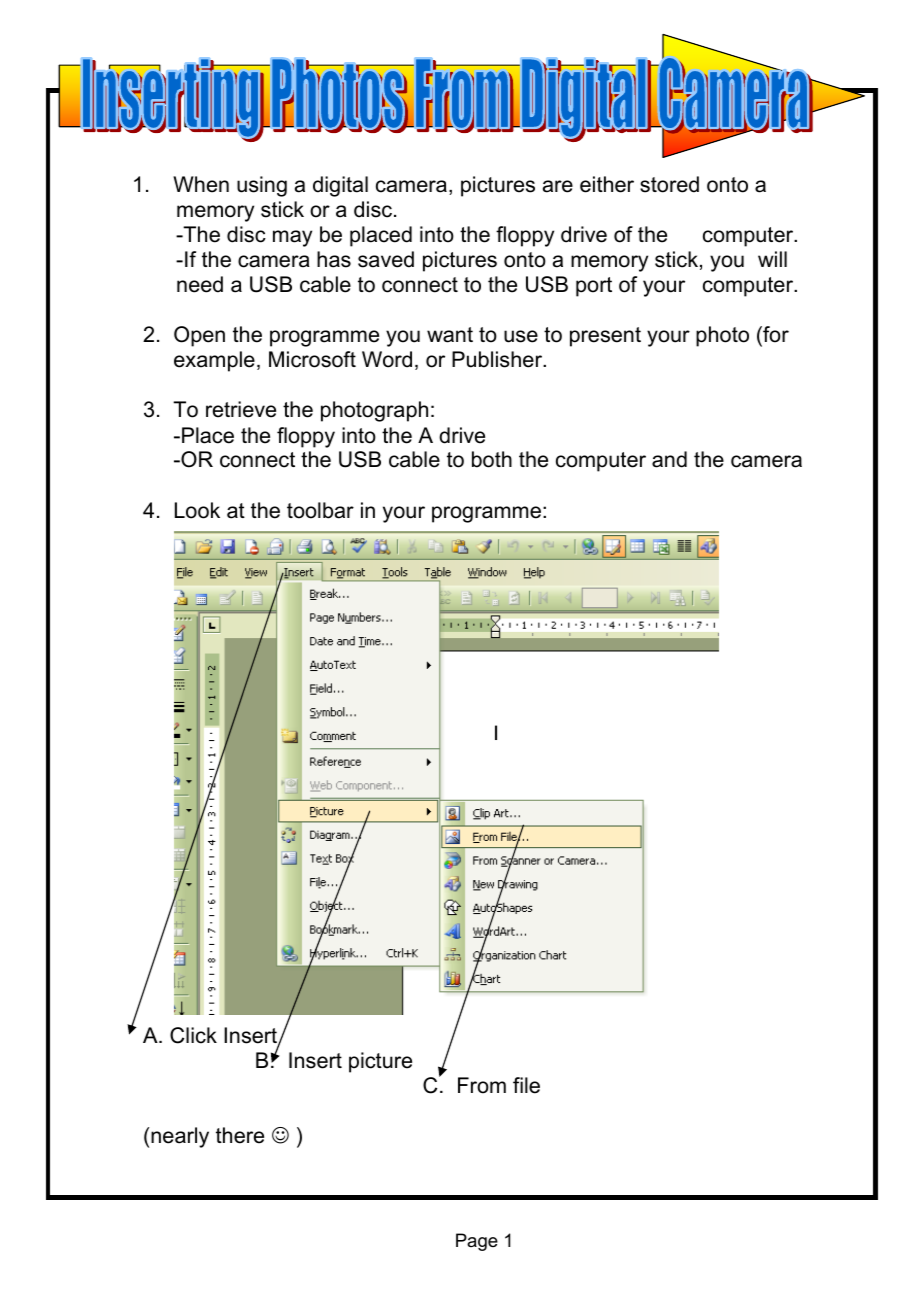 Image resolution: width=924 pixels, height=1308 pixels. Describe the element at coordinates (240, 1135) in the screenshot. I see `there` at that location.
